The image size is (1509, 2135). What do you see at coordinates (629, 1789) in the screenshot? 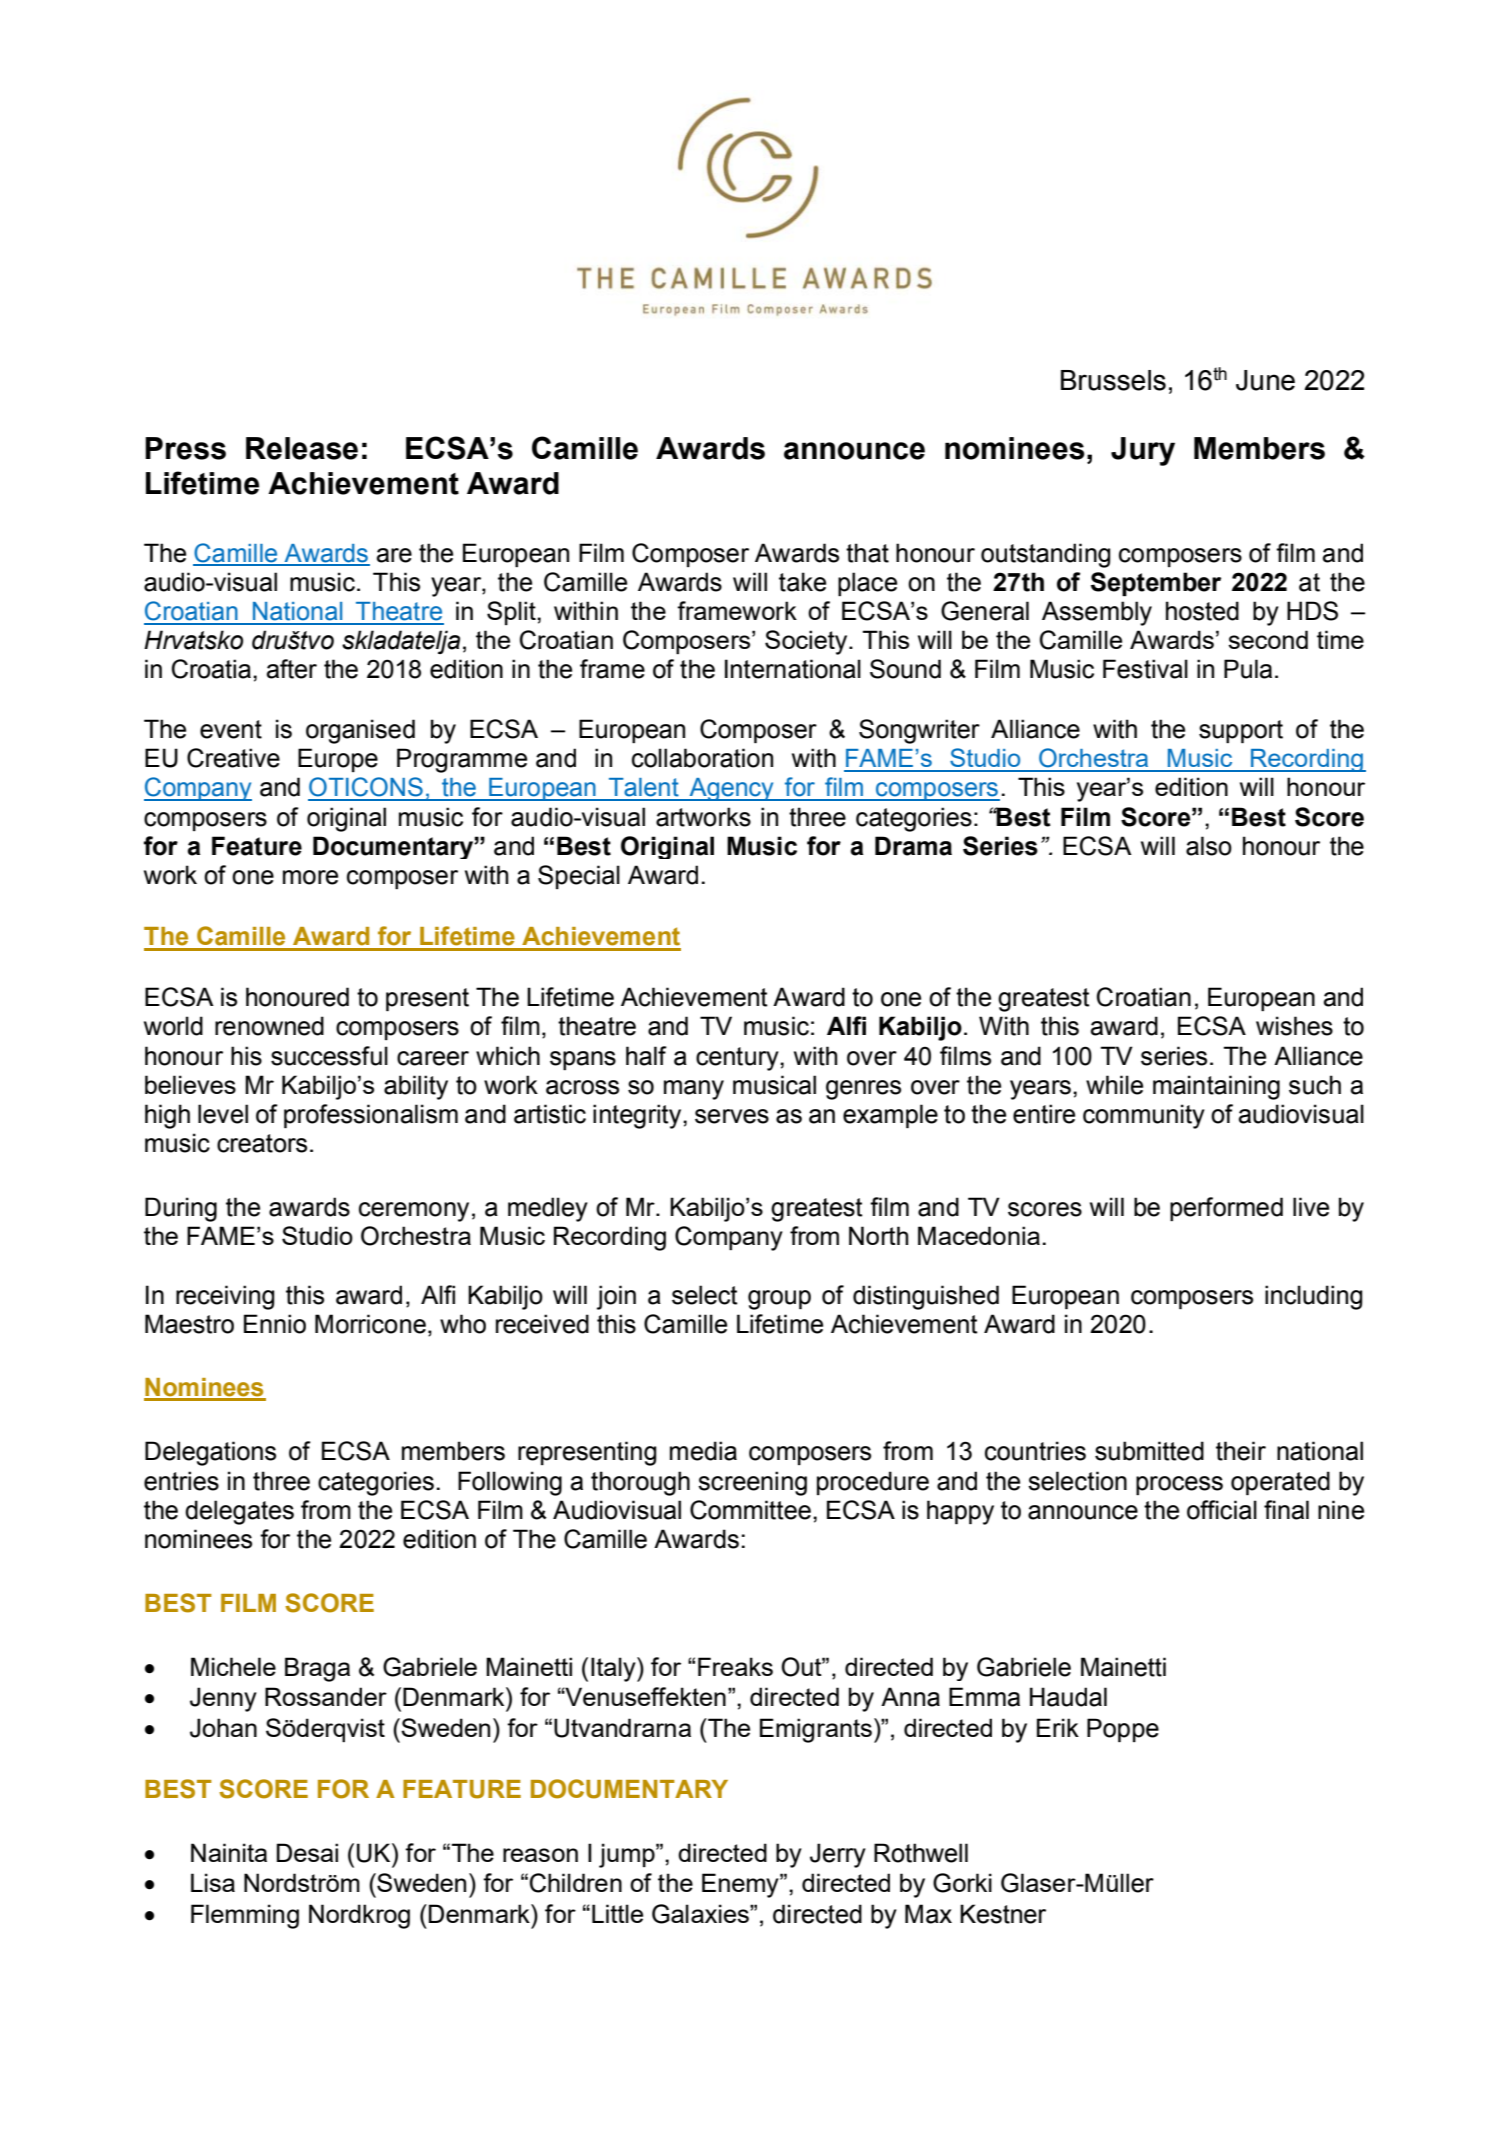
I see `DOCUMENTARY` at bounding box center [629, 1789].
